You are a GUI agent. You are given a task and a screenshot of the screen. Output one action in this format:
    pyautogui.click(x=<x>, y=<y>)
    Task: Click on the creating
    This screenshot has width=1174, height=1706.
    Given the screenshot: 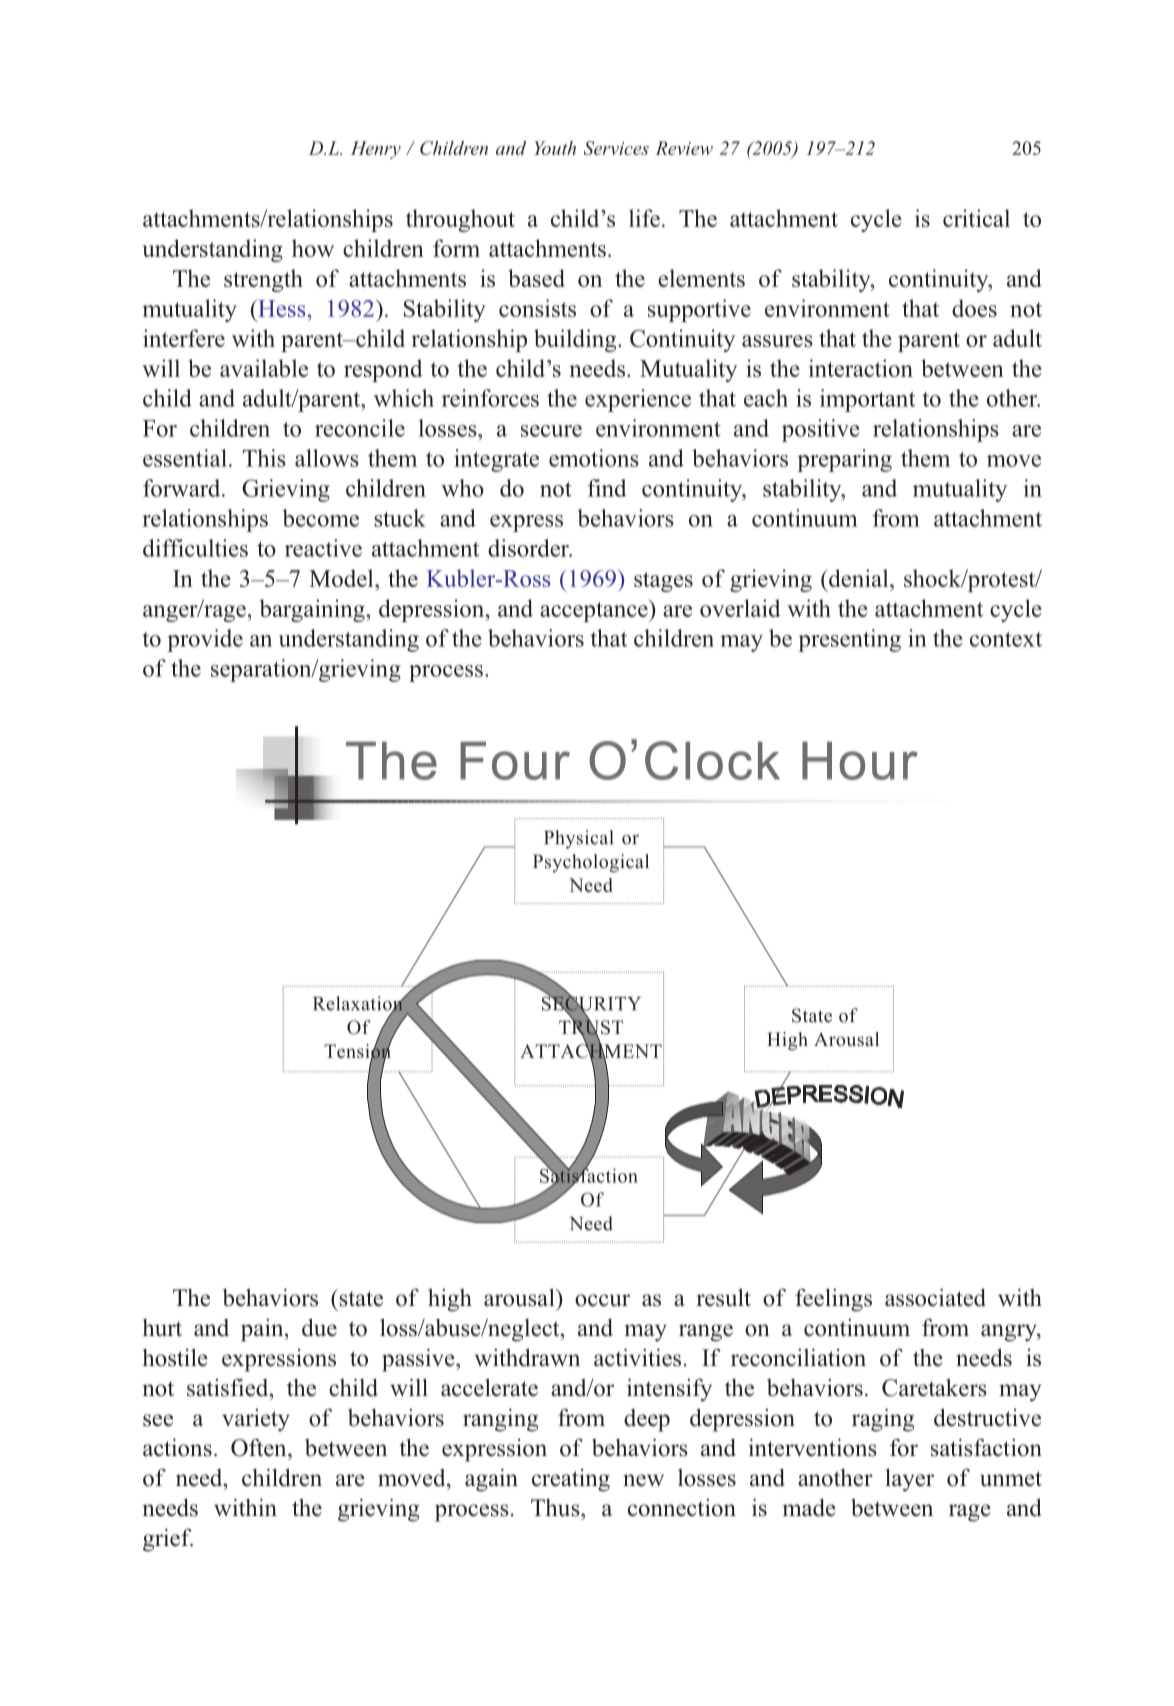 What is the action you would take?
    pyautogui.click(x=571, y=1480)
